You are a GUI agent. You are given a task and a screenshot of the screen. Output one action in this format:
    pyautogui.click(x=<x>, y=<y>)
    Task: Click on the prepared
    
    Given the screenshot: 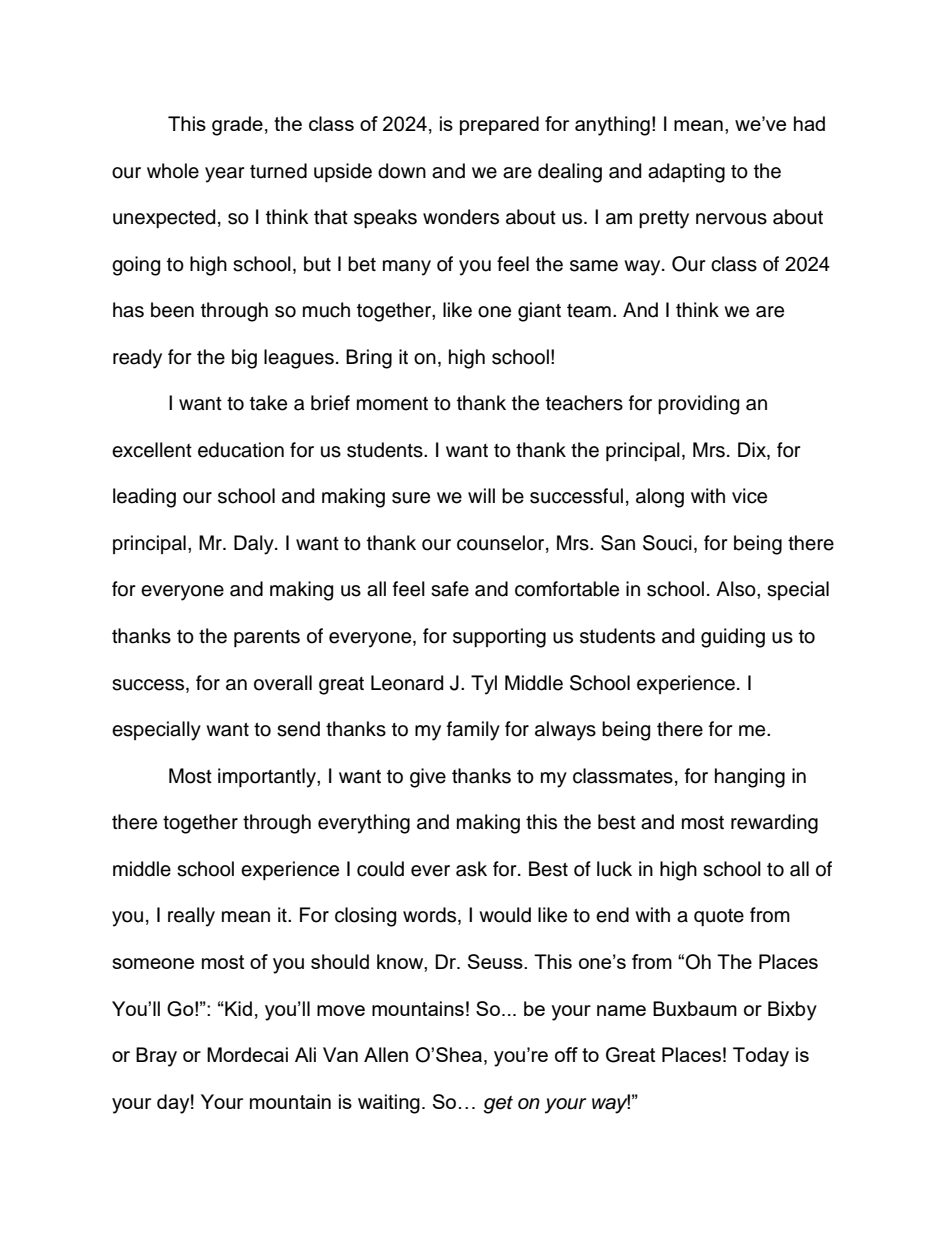 What is the action you would take?
    pyautogui.click(x=499, y=125)
